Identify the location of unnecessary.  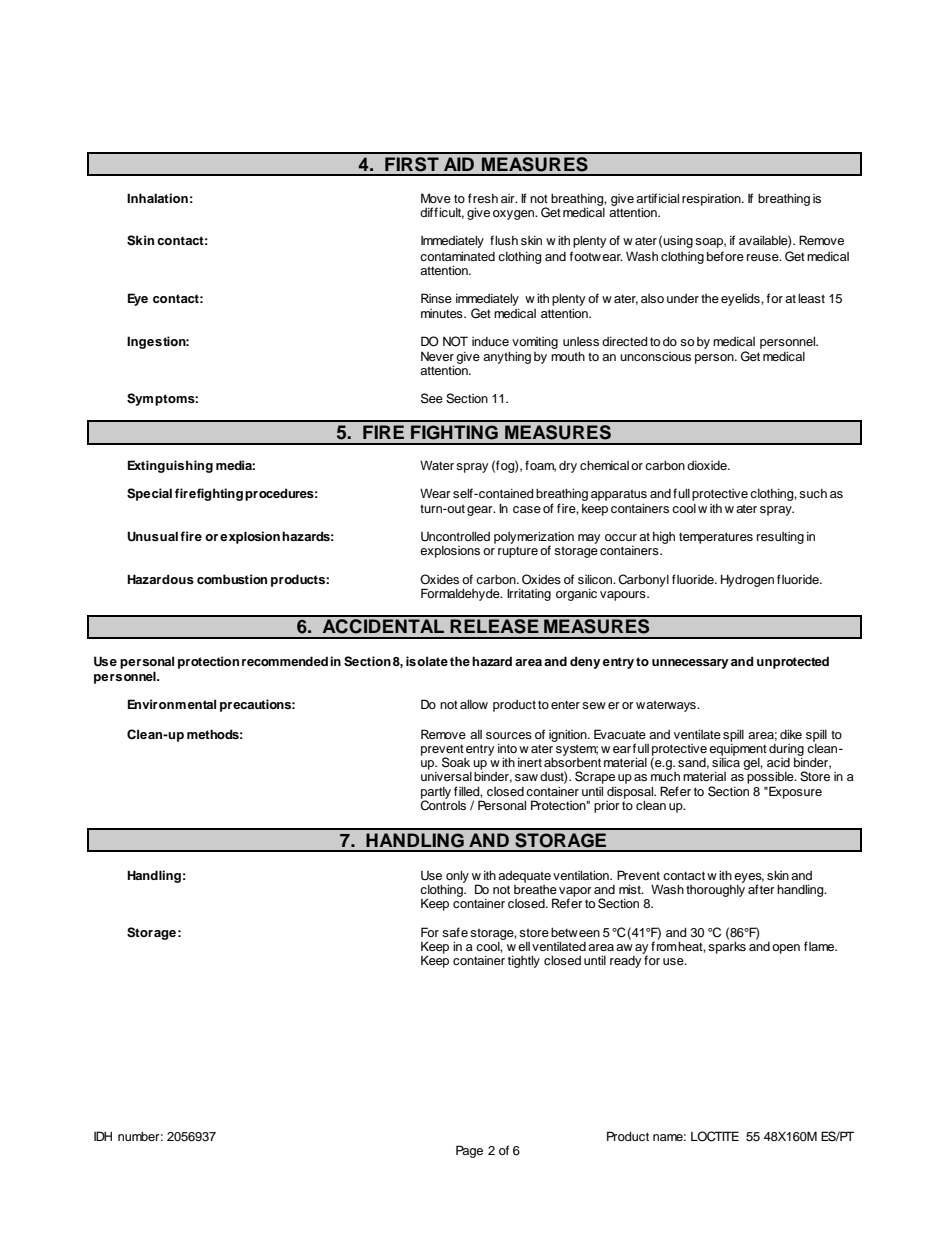
(690, 664).
